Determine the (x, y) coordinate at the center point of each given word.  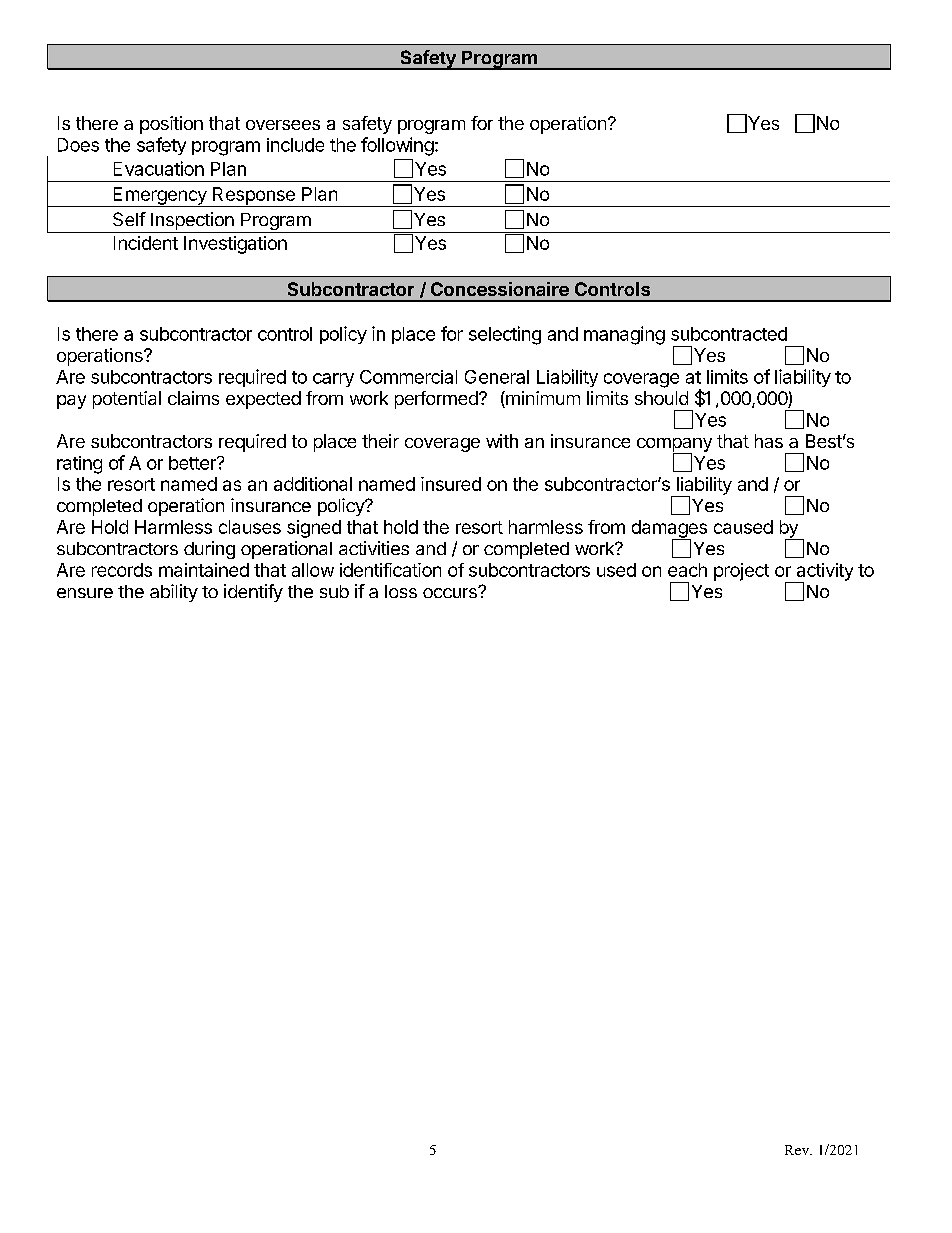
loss (401, 591)
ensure (85, 593)
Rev (798, 1150)
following (397, 146)
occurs (451, 592)
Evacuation (159, 168)
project (741, 572)
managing (624, 335)
